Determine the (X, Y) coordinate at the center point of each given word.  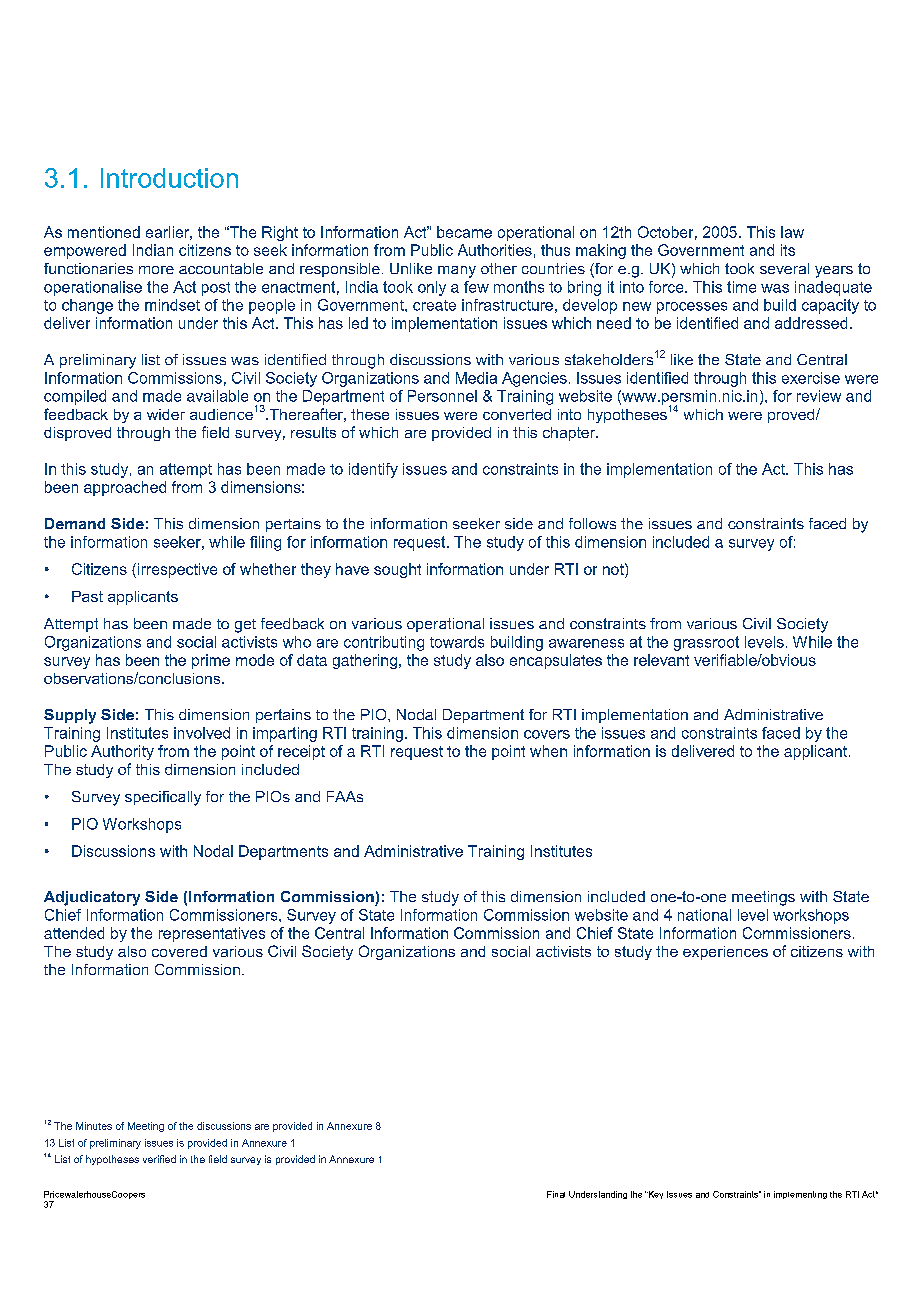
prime (211, 661)
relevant (661, 660)
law (792, 232)
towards (457, 642)
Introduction (169, 178)
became (464, 232)
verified (159, 1159)
